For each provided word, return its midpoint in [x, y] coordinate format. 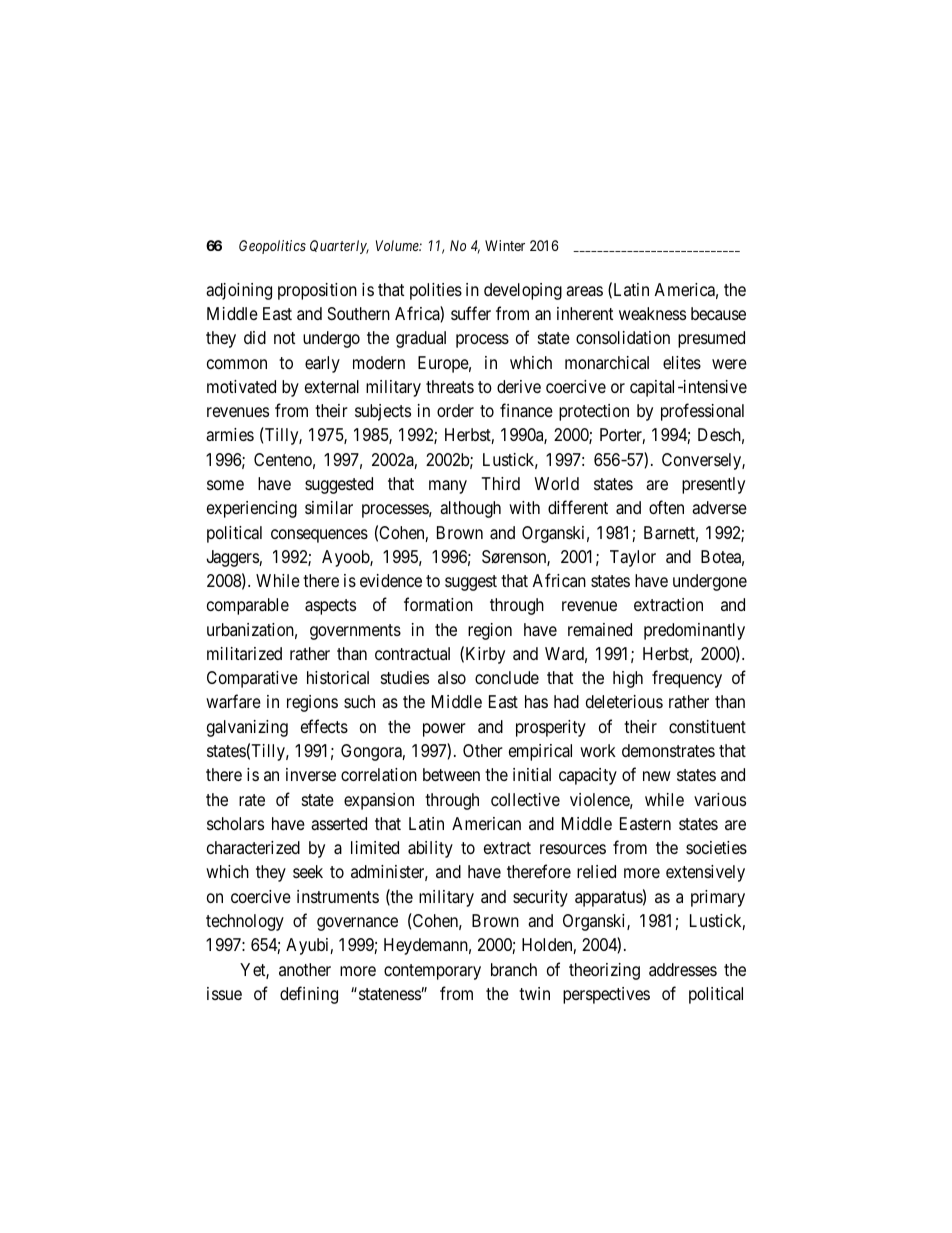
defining [309, 995]
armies [230, 435]
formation [438, 604]
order [455, 410]
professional [702, 412]
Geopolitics [272, 247]
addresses [683, 969]
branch [514, 969]
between [451, 774]
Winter [505, 245]
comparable [248, 606]
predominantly [694, 631]
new [657, 776]
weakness [652, 313]
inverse [311, 774]
